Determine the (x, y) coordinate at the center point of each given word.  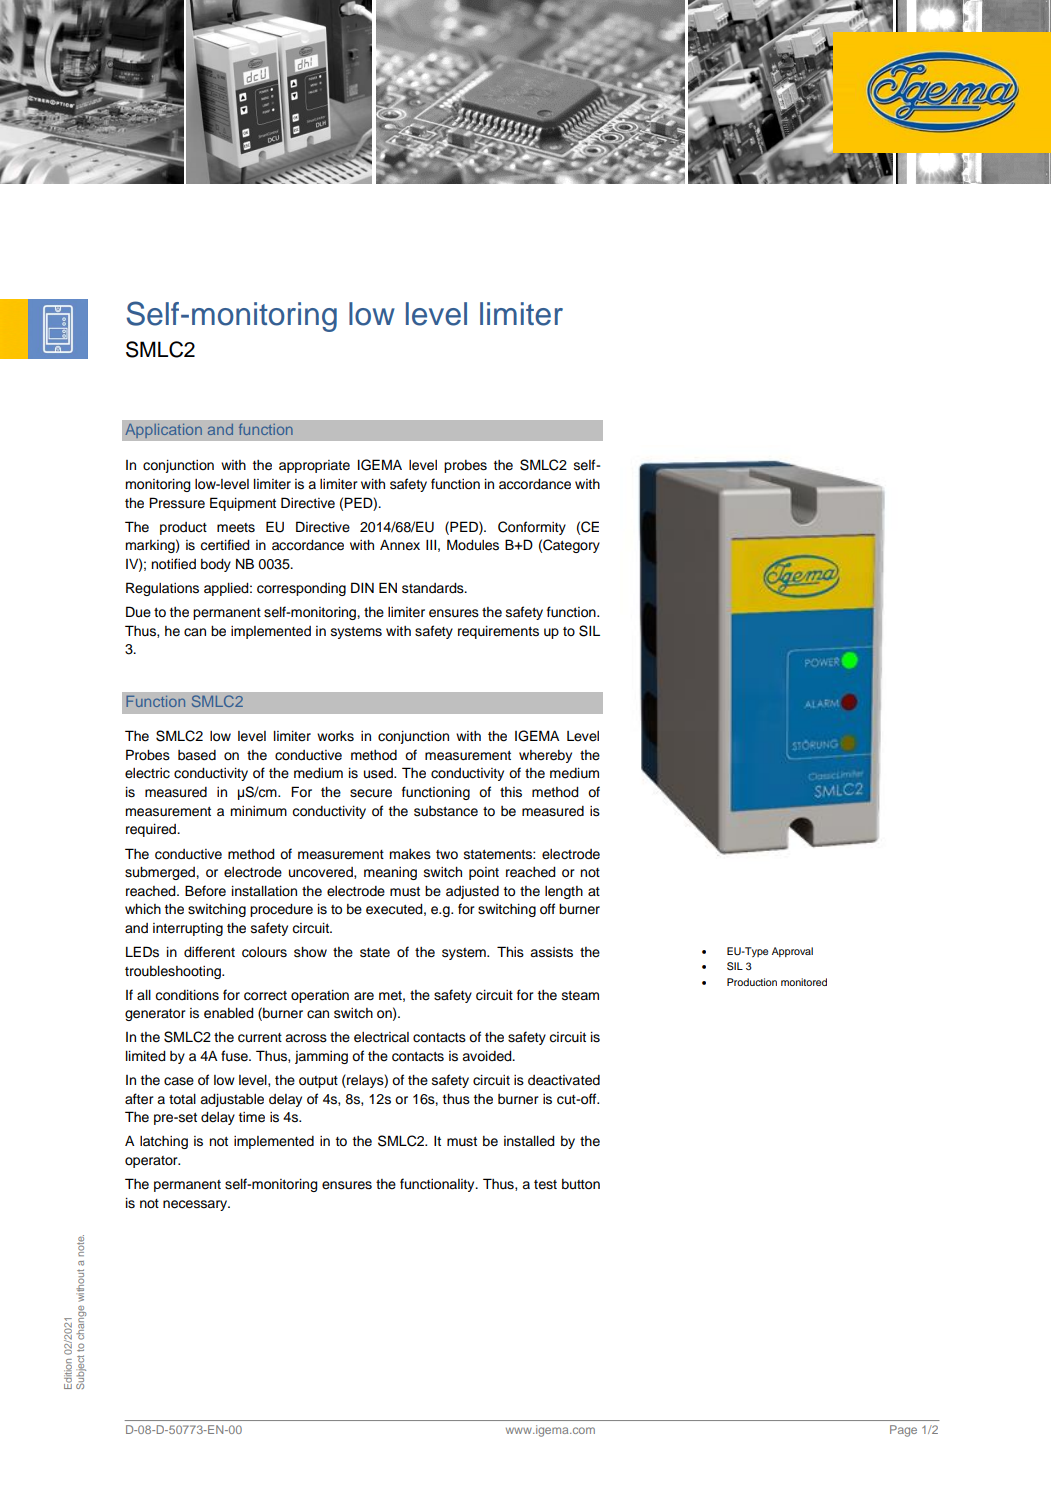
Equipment (243, 504)
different (209, 952)
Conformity (532, 528)
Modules (473, 545)
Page (903, 1431)
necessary (196, 1205)
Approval (792, 952)
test (545, 1185)
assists (551, 952)
